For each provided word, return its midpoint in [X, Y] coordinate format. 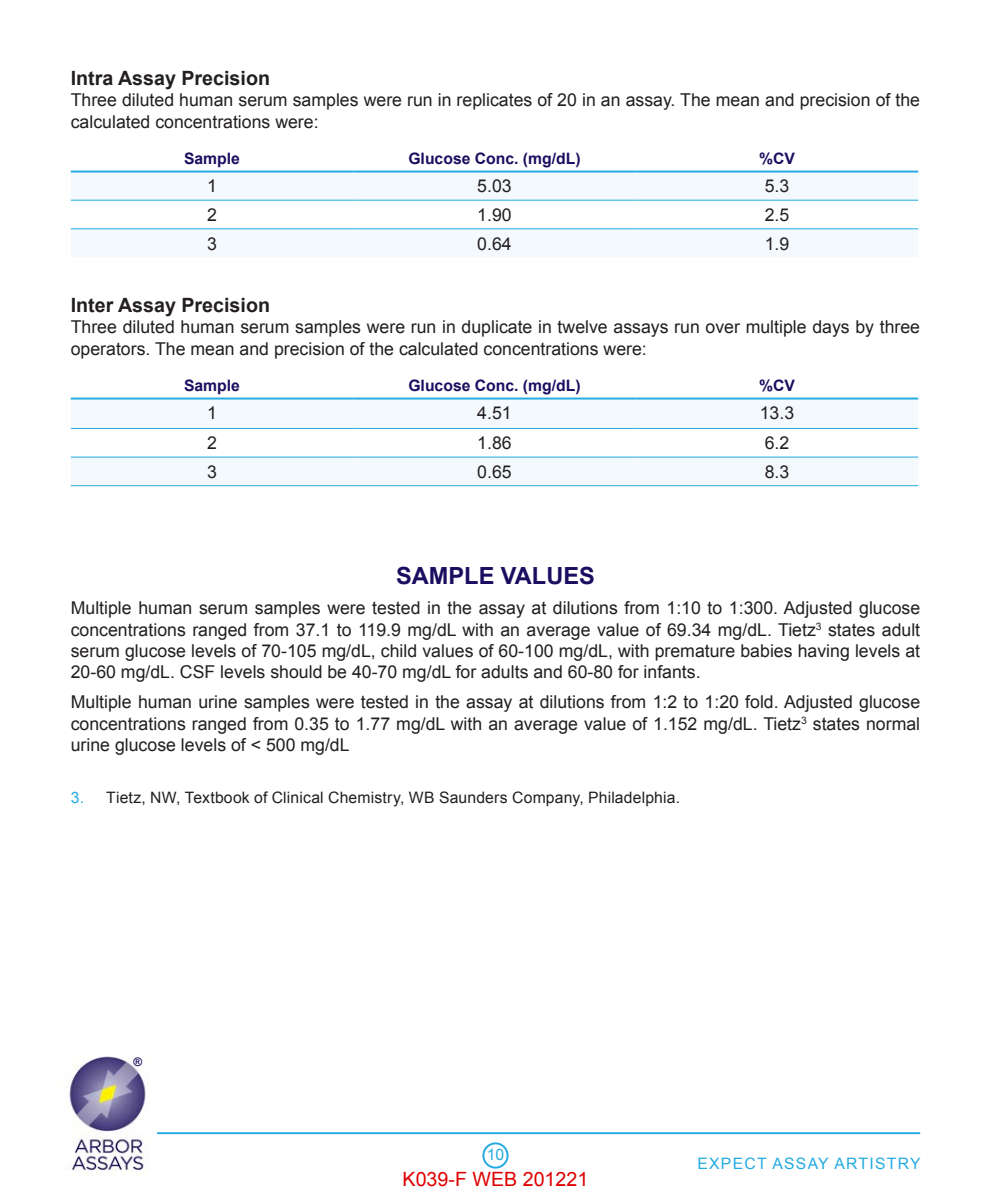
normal [893, 724]
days [831, 328]
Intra [92, 78]
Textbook [217, 797]
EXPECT [732, 1163]
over [723, 328]
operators [108, 350]
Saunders [473, 797]
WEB [494, 1179]
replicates [494, 101]
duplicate [497, 328]
